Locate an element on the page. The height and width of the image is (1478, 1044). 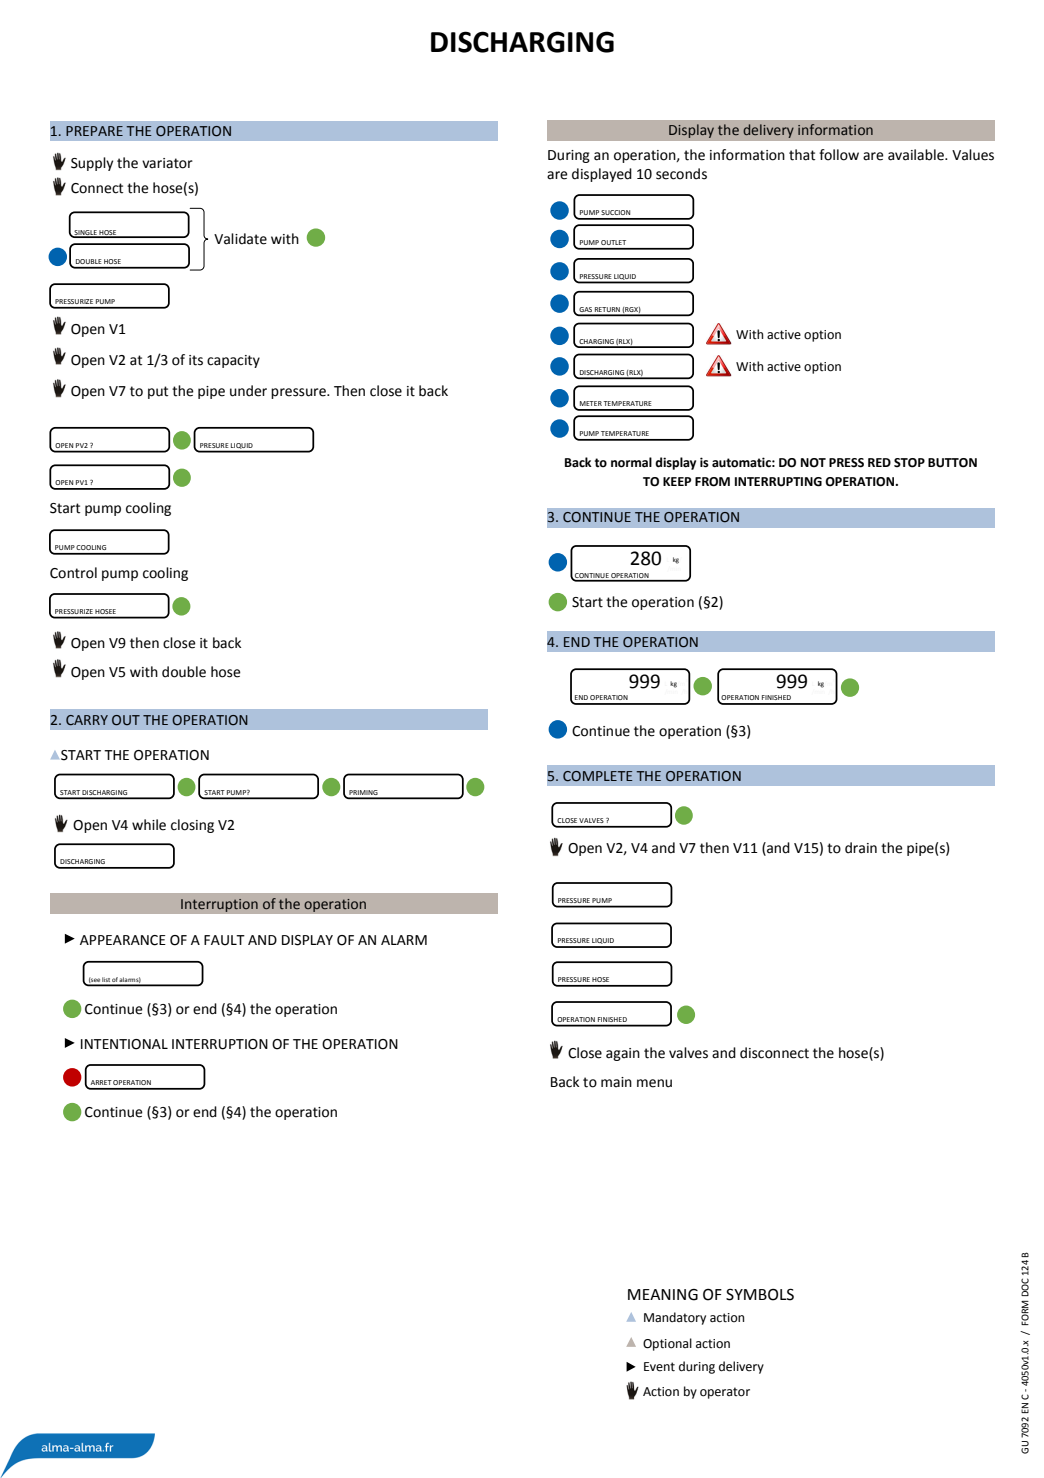
FAULT is located at coordinates (224, 940).
